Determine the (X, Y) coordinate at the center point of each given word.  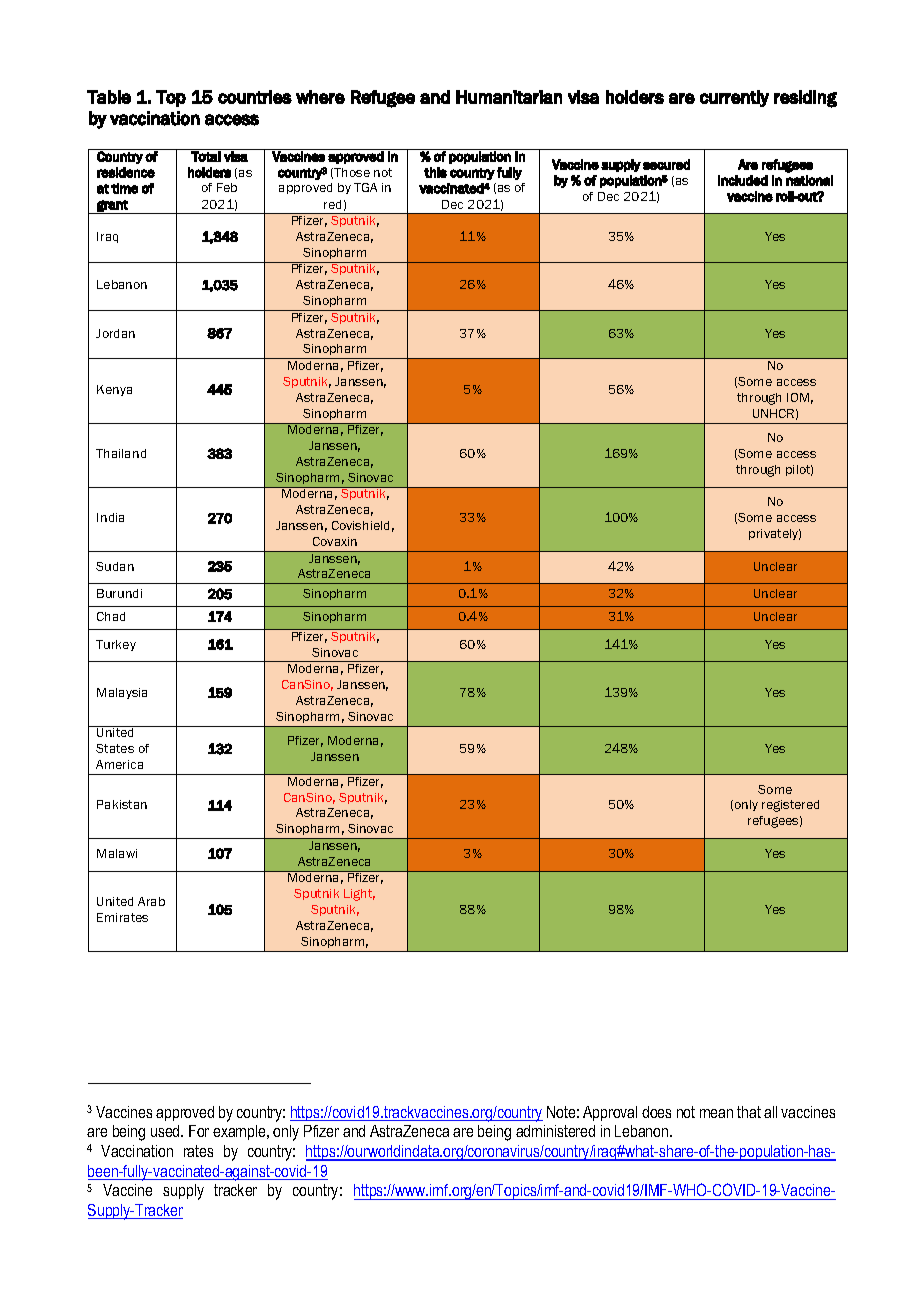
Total (206, 155)
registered (790, 806)
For (199, 1131)
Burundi (119, 593)
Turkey (116, 645)
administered (555, 1131)
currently (734, 98)
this (435, 172)
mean (716, 1113)
